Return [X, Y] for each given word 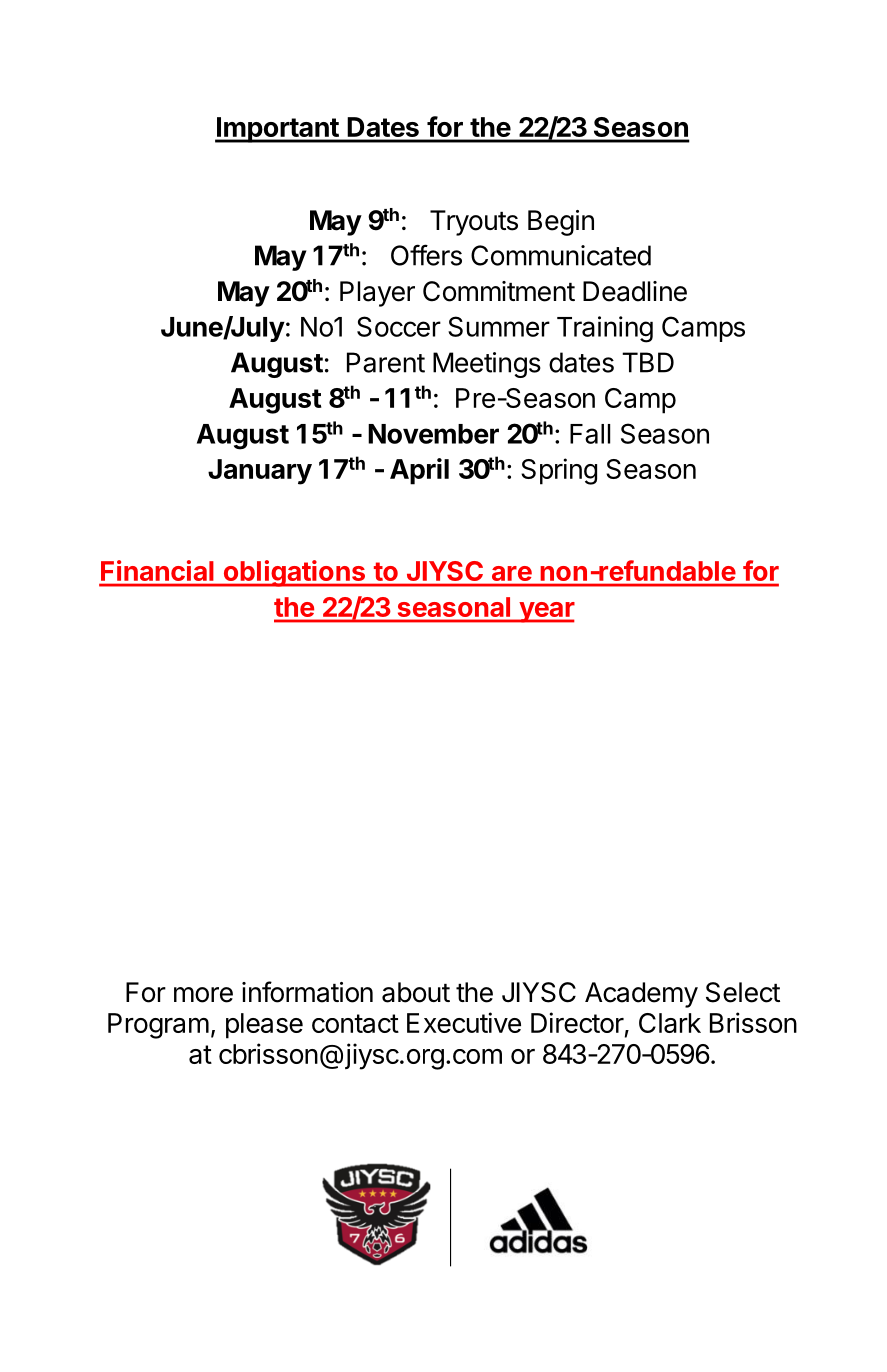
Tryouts [474, 223]
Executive [464, 1022]
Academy [641, 995]
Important [278, 130]
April [419, 471]
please [264, 1026]
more [203, 995]
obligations [294, 573]
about [416, 992]
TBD [648, 362]
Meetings [487, 365]
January [260, 472]
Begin [561, 223]
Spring [559, 471]
